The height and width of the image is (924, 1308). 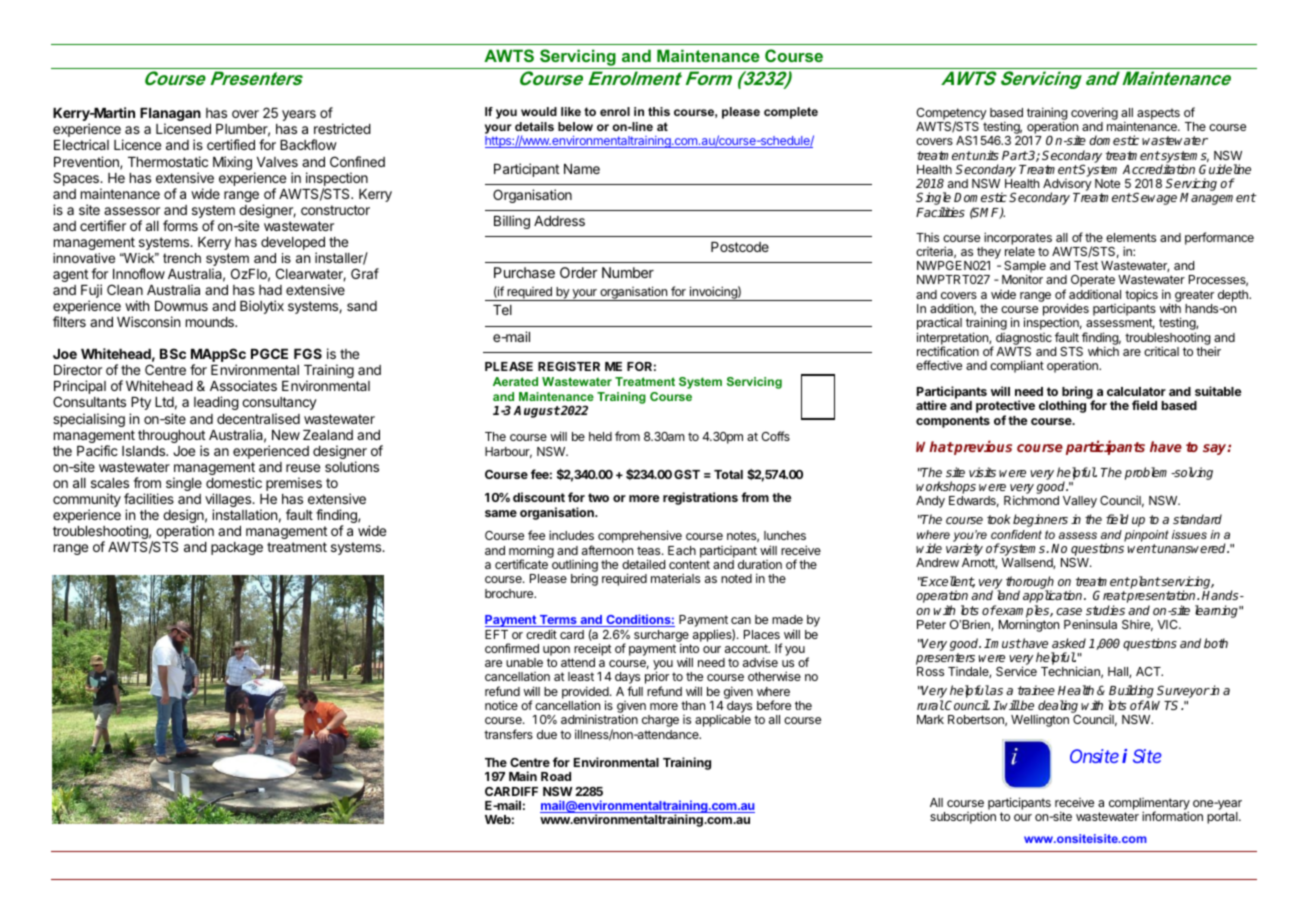 What do you see at coordinates (556, 776) in the image?
I see `Road` at bounding box center [556, 776].
